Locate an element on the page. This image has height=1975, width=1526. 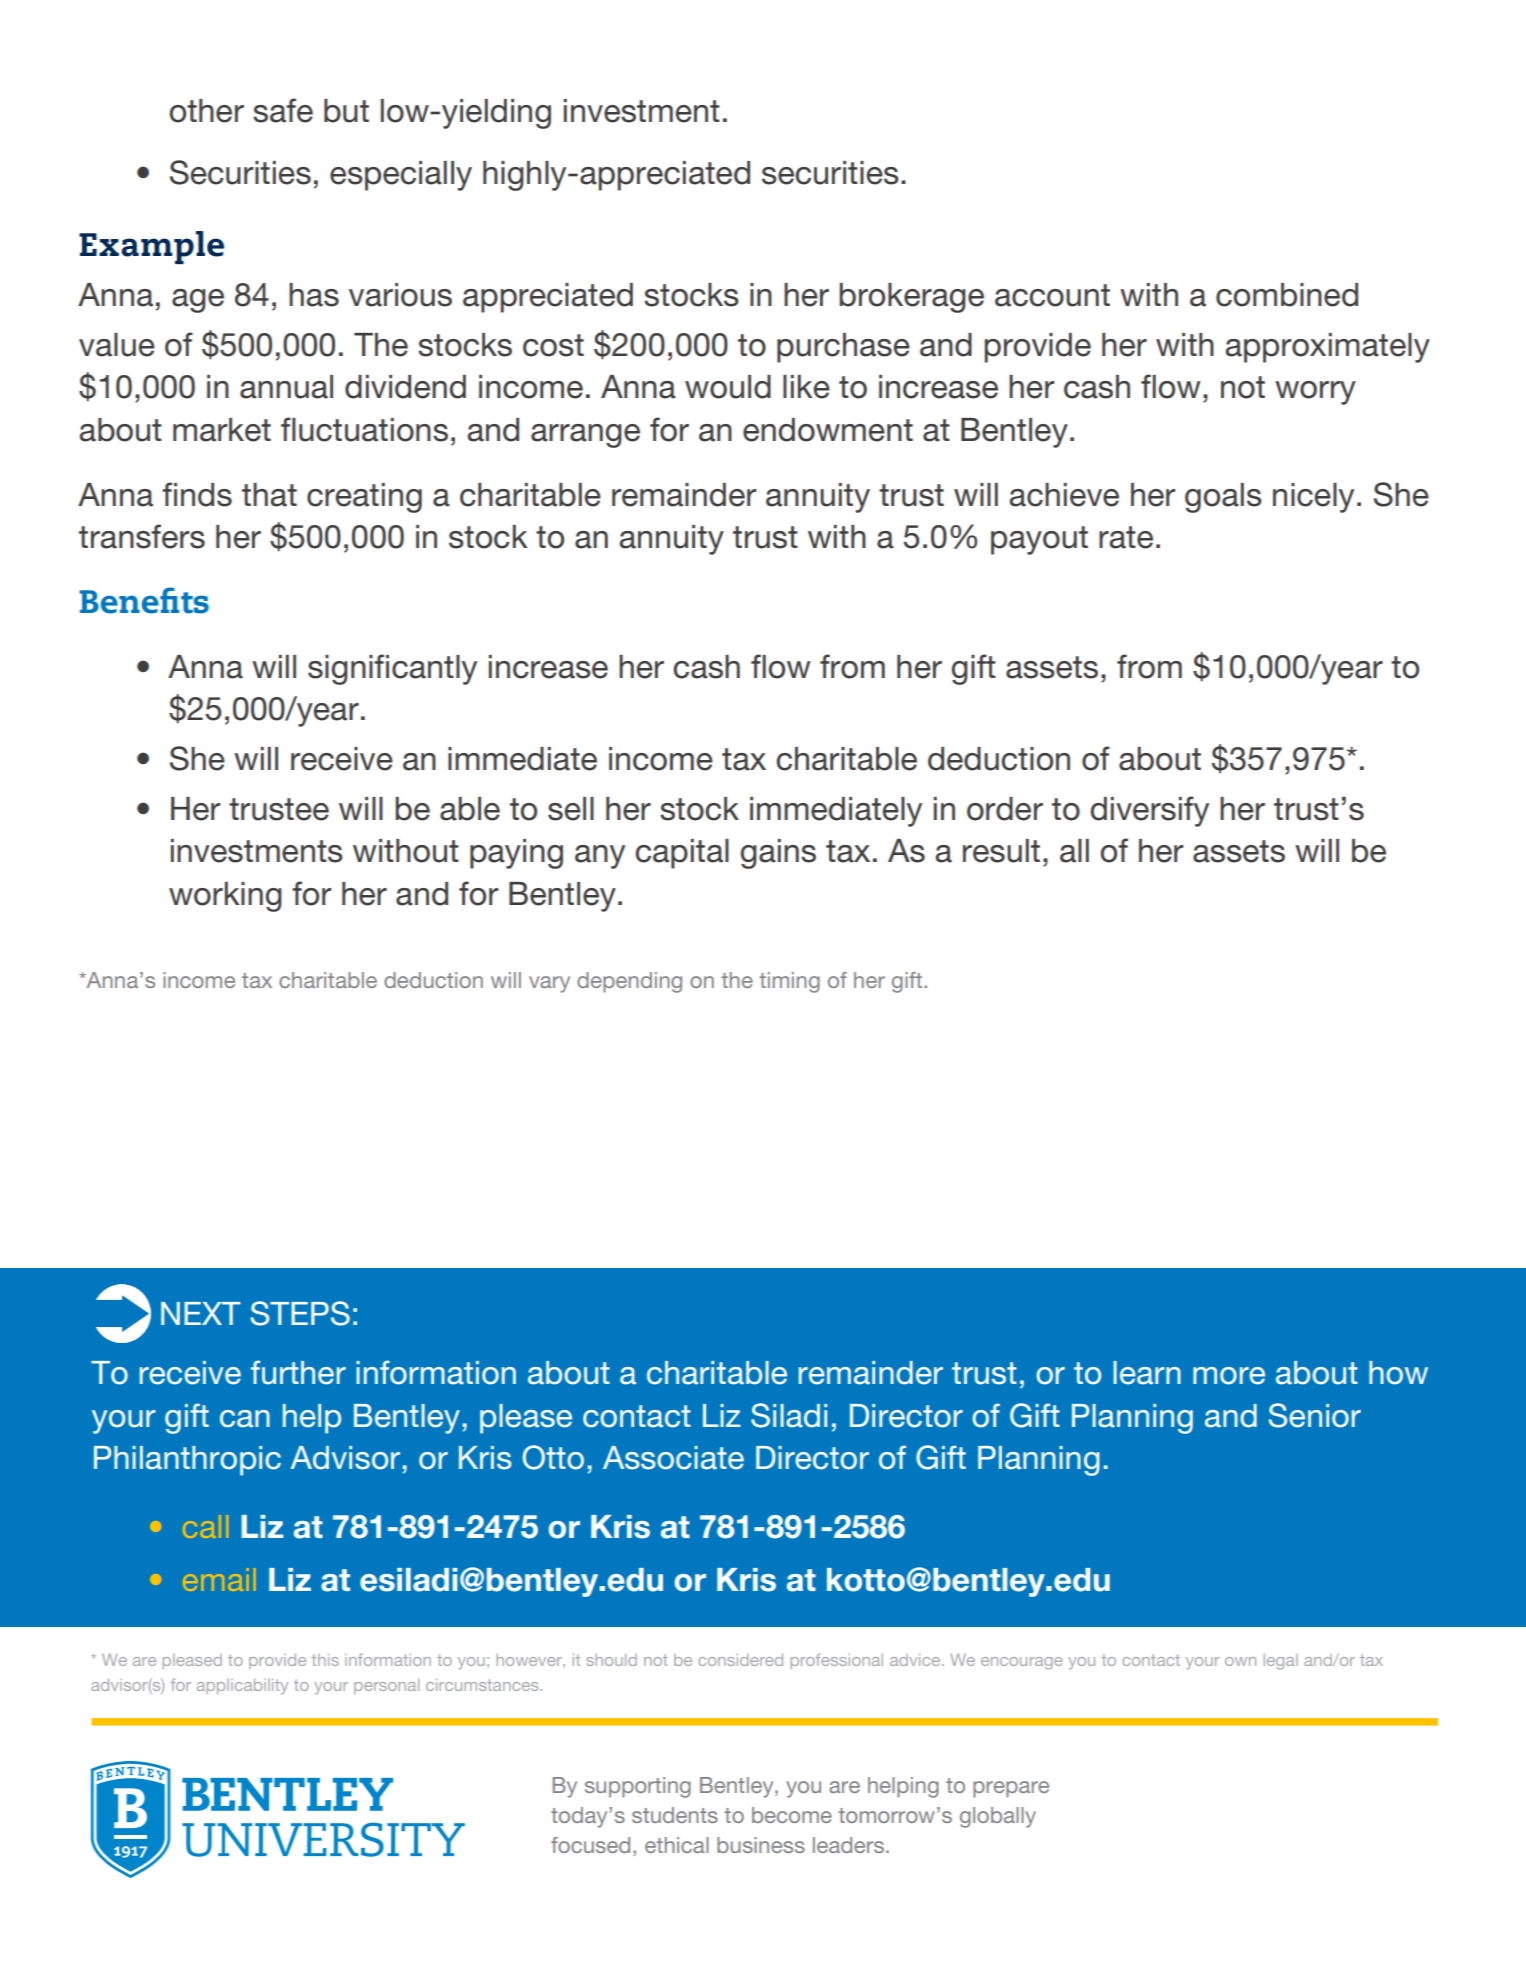
prepare is located at coordinates (1011, 1789).
